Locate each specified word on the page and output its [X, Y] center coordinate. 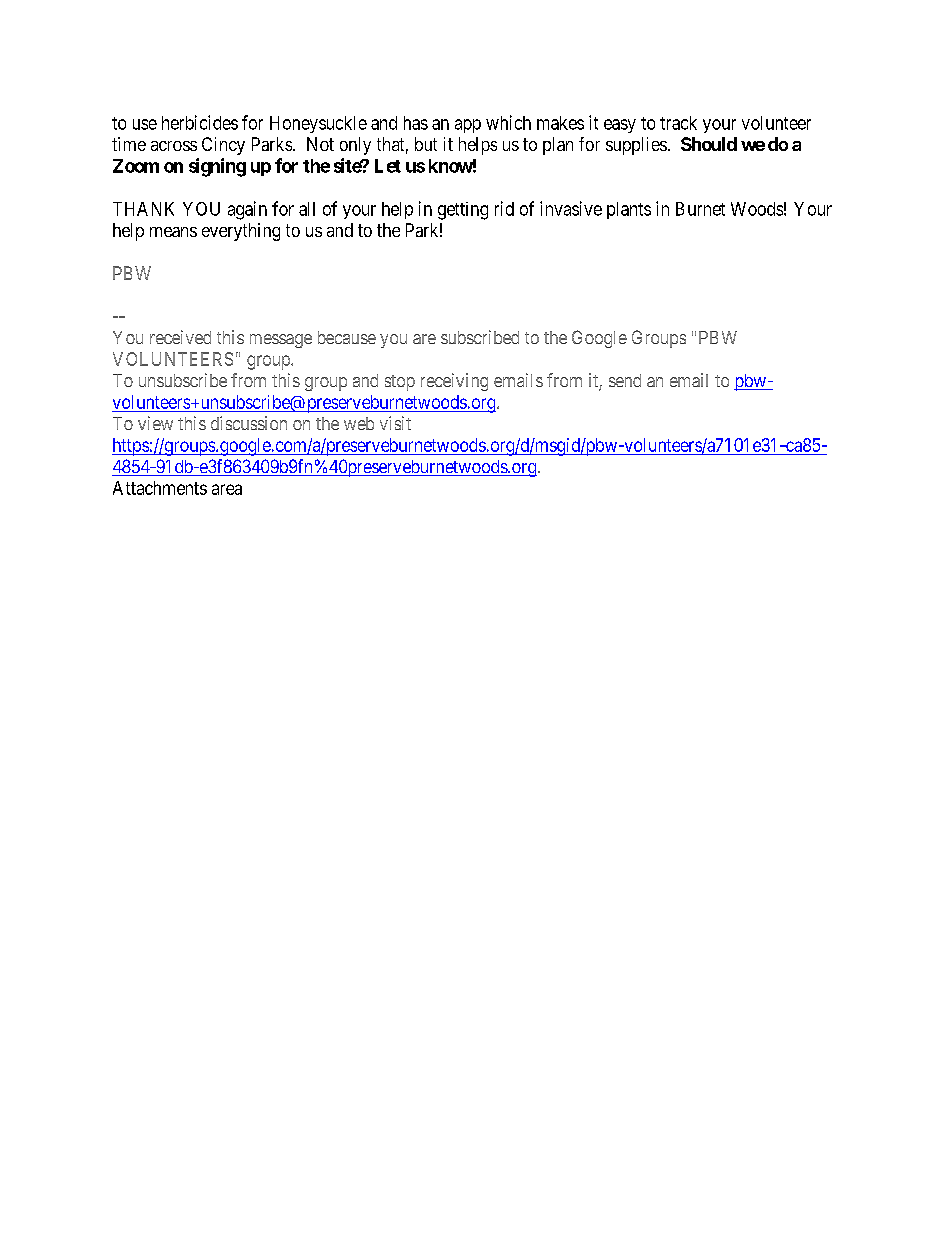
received [180, 337]
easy [620, 126]
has [416, 123]
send [625, 380]
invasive [571, 208]
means [173, 232]
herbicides [200, 122]
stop [400, 383]
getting [463, 211]
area [227, 489]
